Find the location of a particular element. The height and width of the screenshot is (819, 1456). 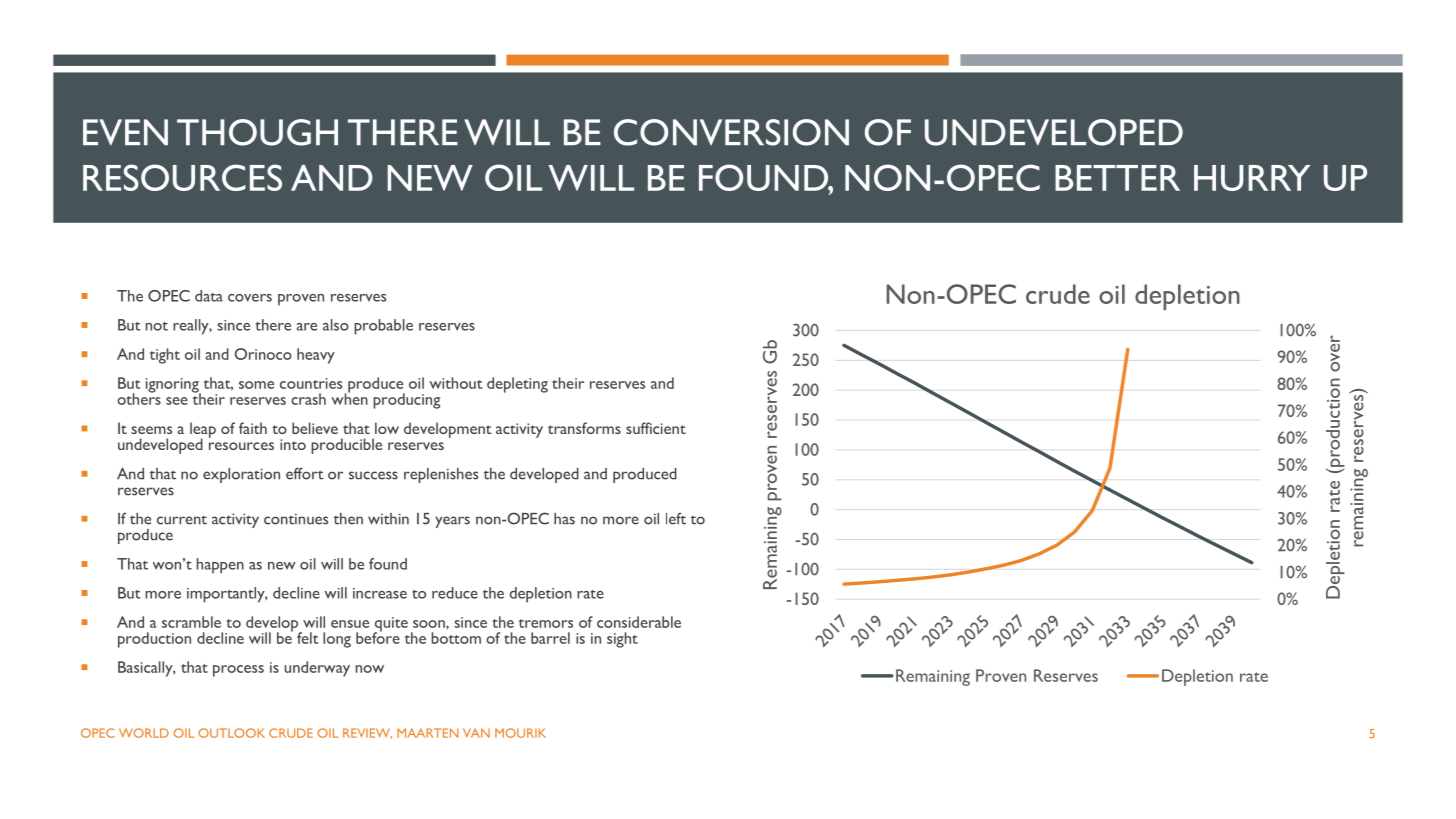

sufficient is located at coordinates (656, 428).
